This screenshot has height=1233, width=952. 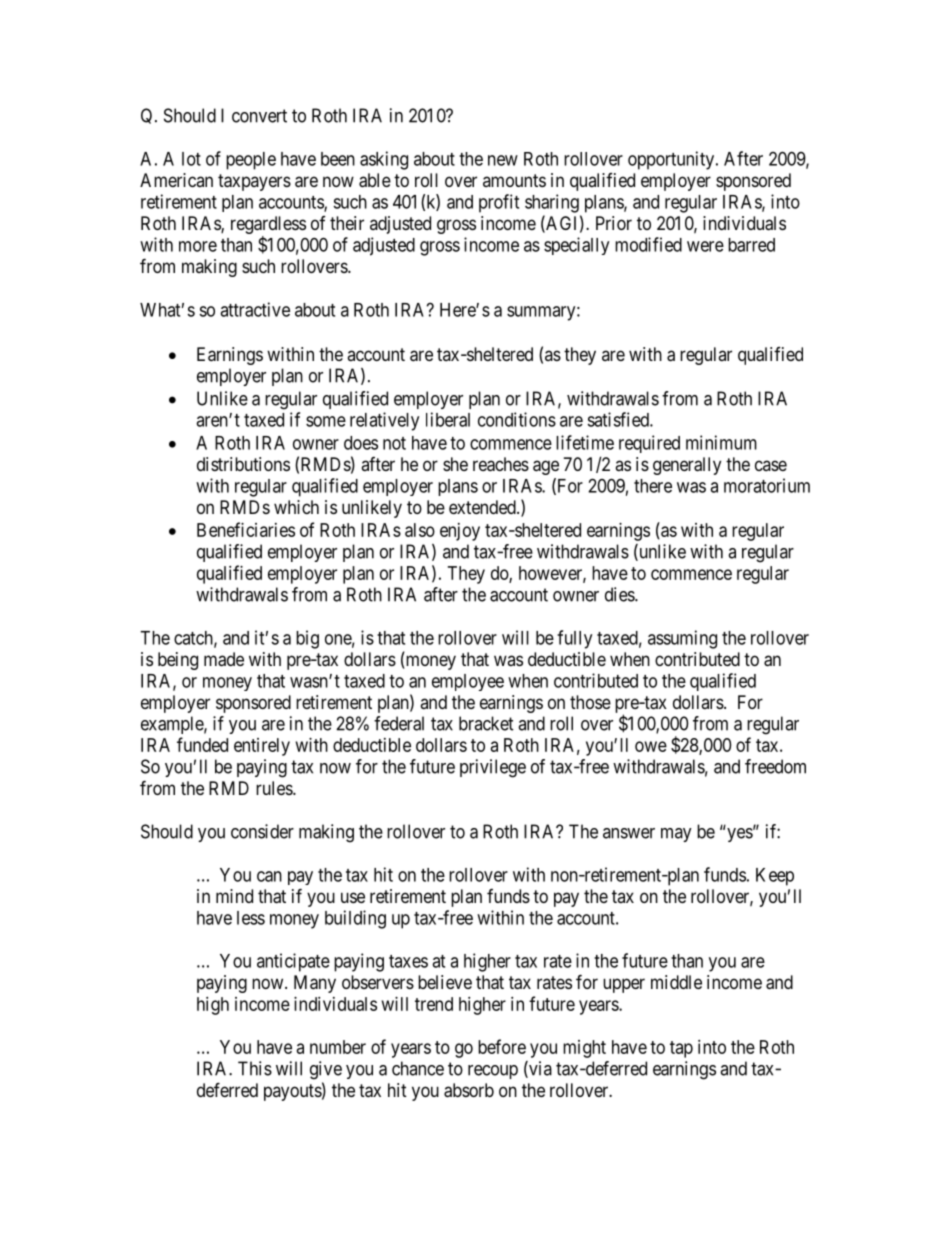 I want to click on new, so click(x=503, y=160).
